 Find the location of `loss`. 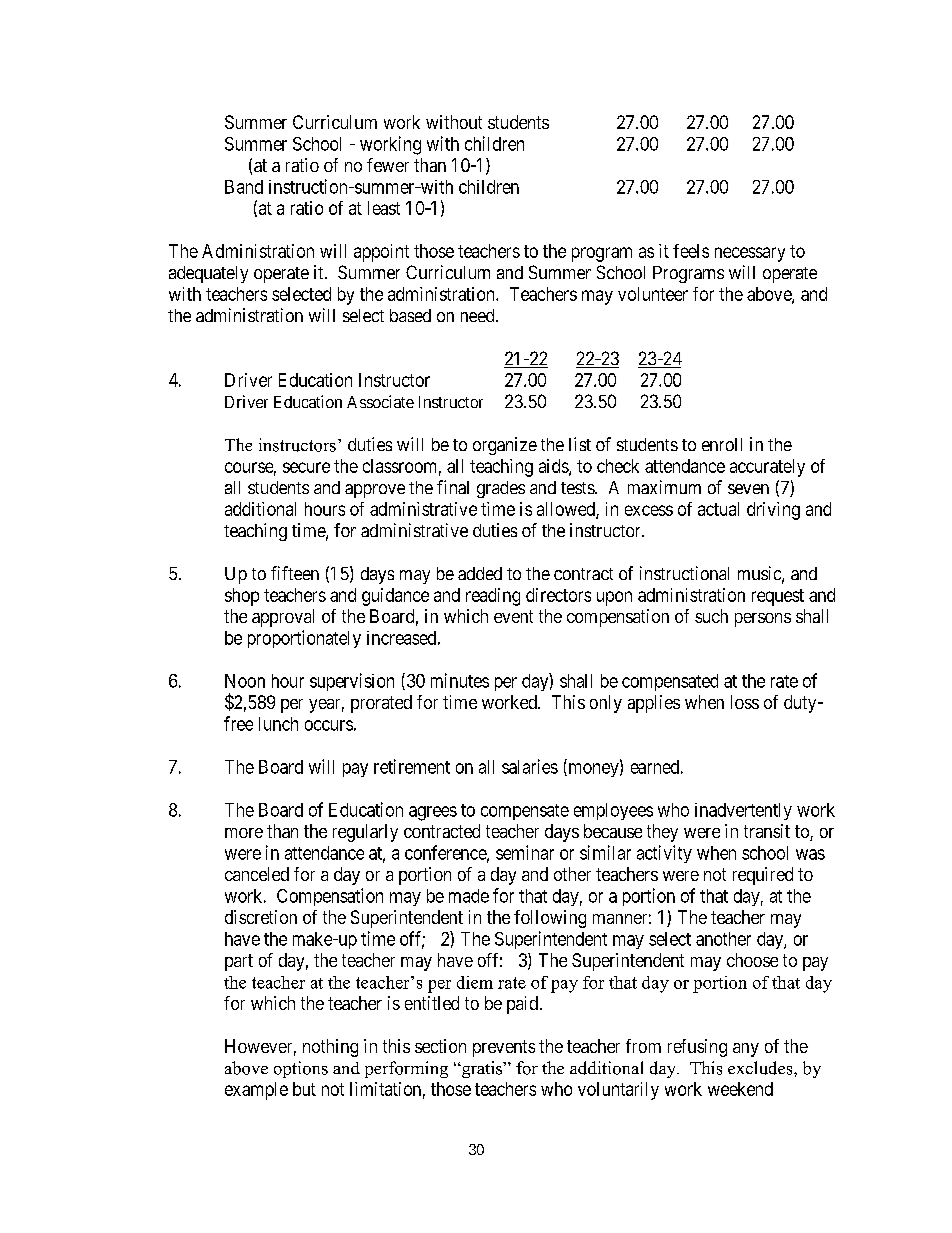

loss is located at coordinates (745, 702).
